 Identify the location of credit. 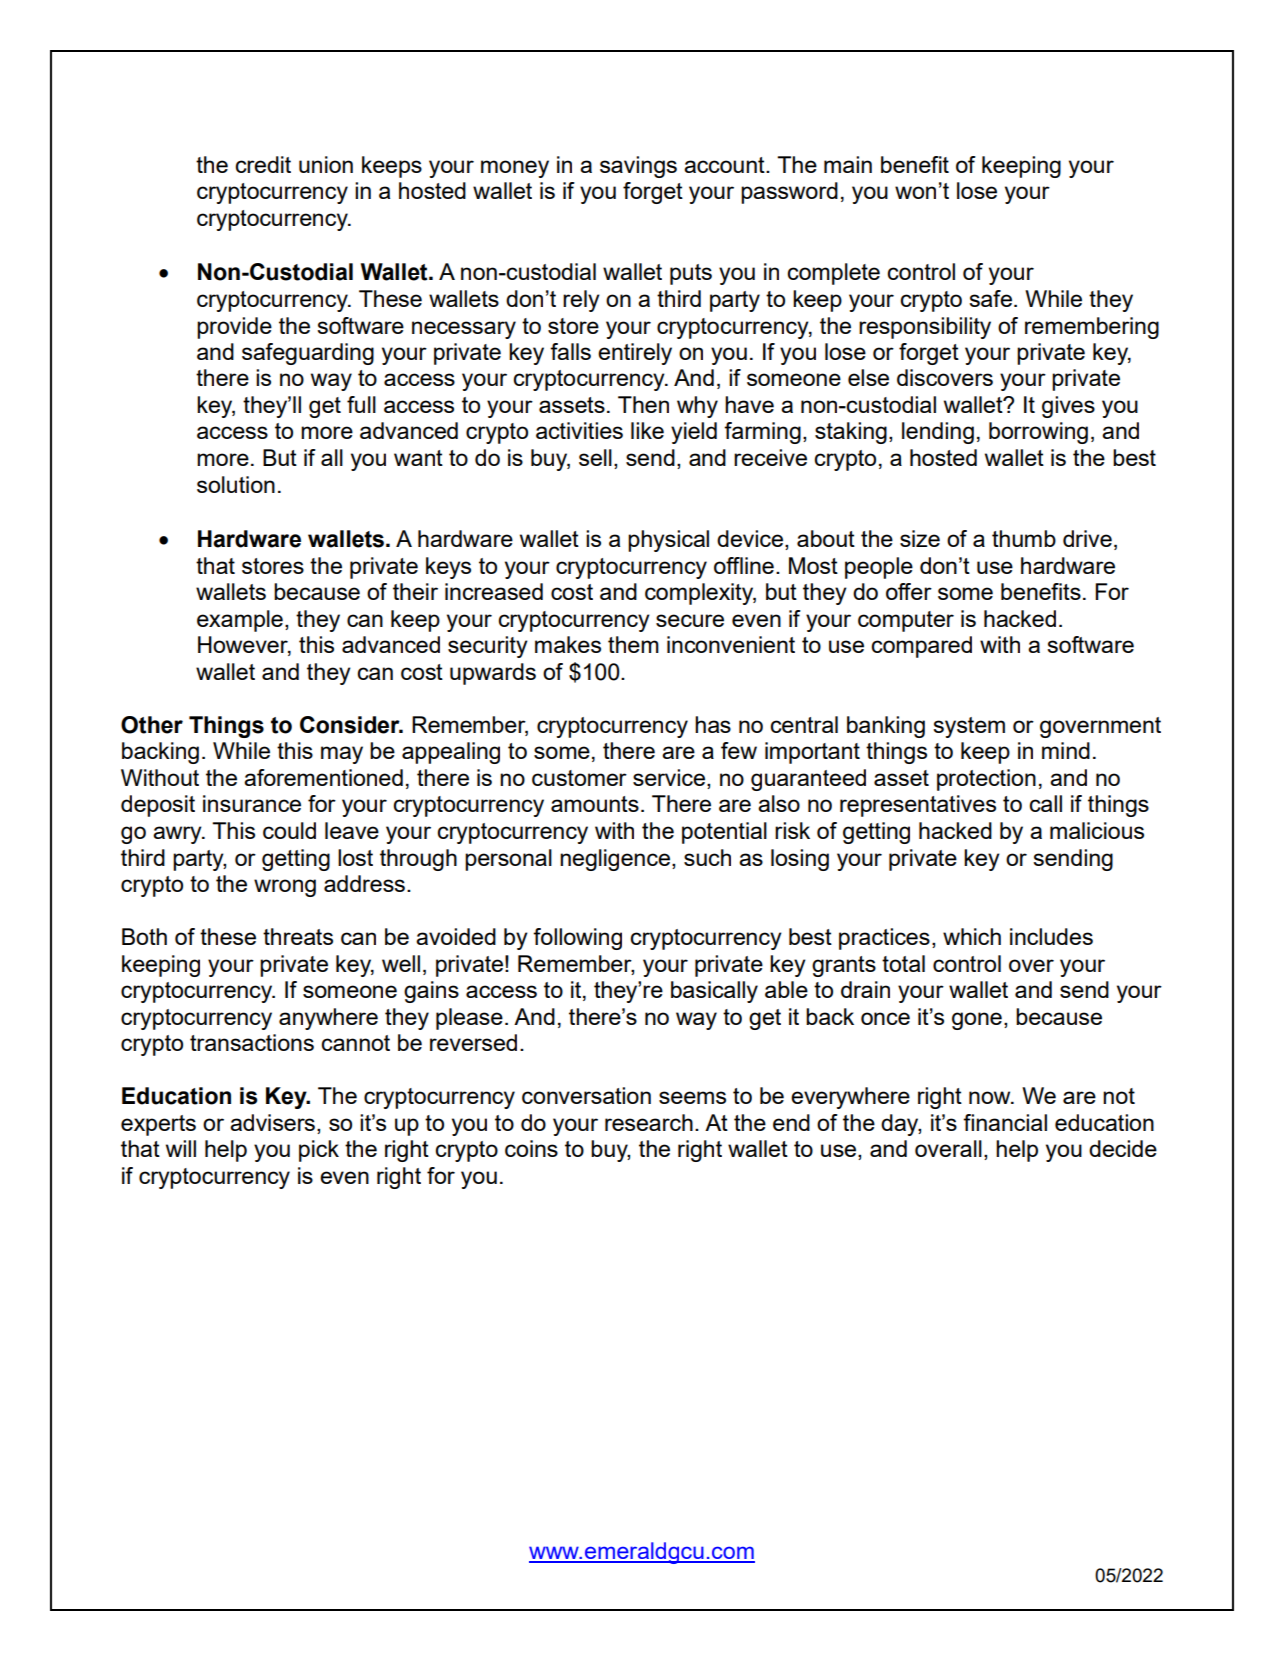
(263, 164).
